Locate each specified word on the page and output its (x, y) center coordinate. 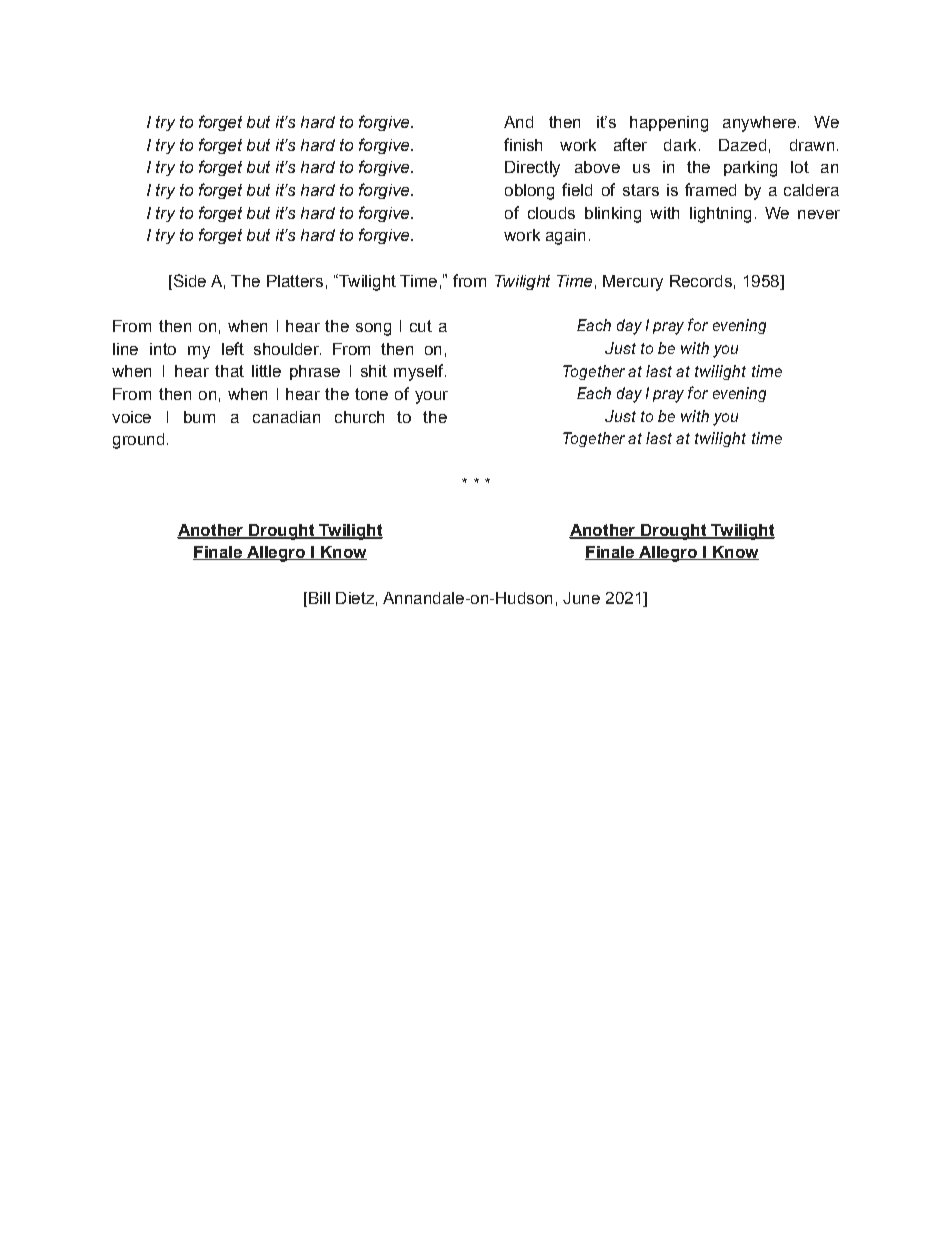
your (431, 397)
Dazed (742, 145)
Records (701, 281)
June (581, 598)
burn (199, 417)
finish (523, 144)
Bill (319, 598)
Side (188, 280)
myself (420, 372)
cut (421, 326)
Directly (532, 169)
